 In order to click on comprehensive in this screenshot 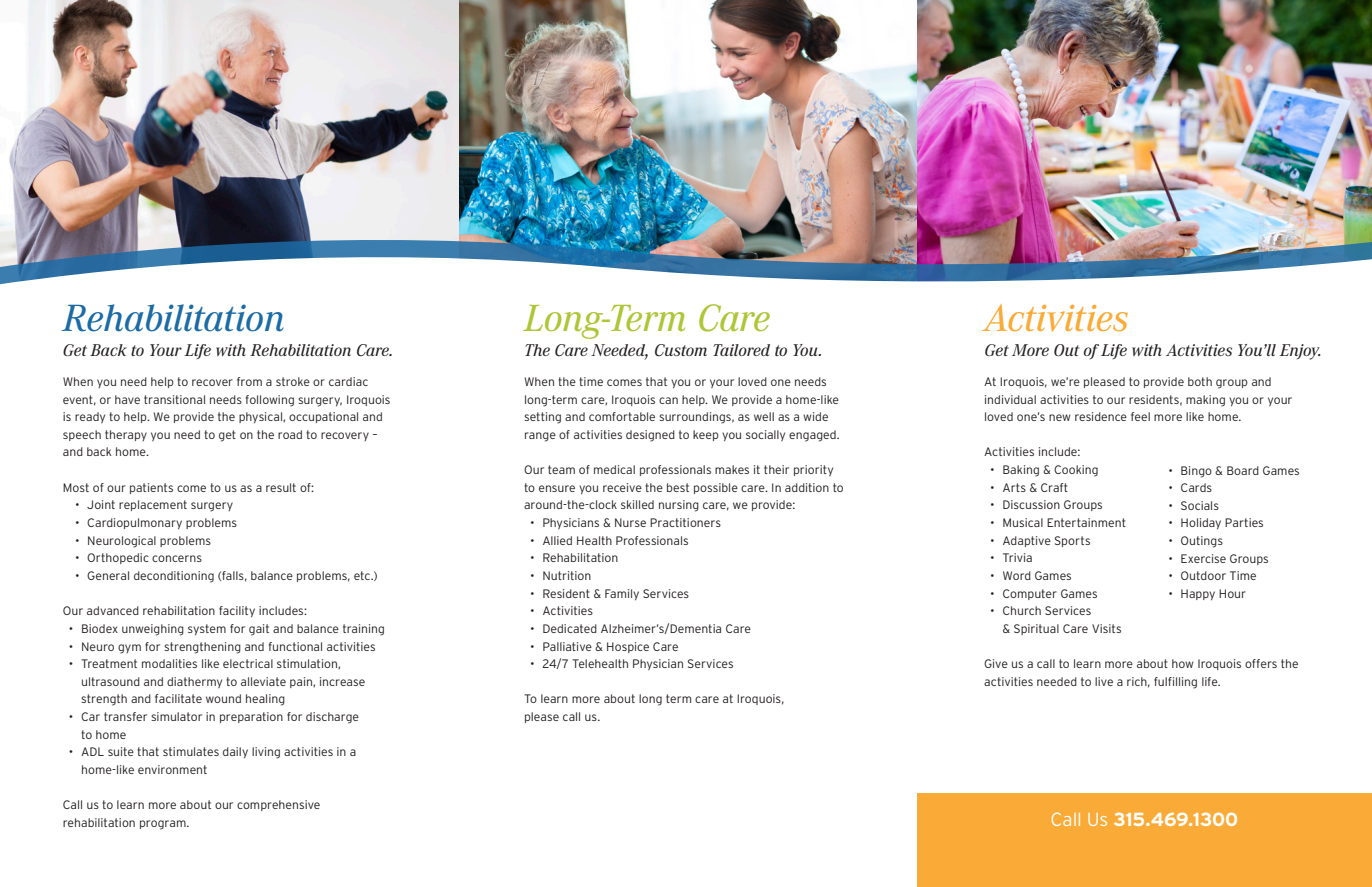, I will do `click(278, 805)`.
